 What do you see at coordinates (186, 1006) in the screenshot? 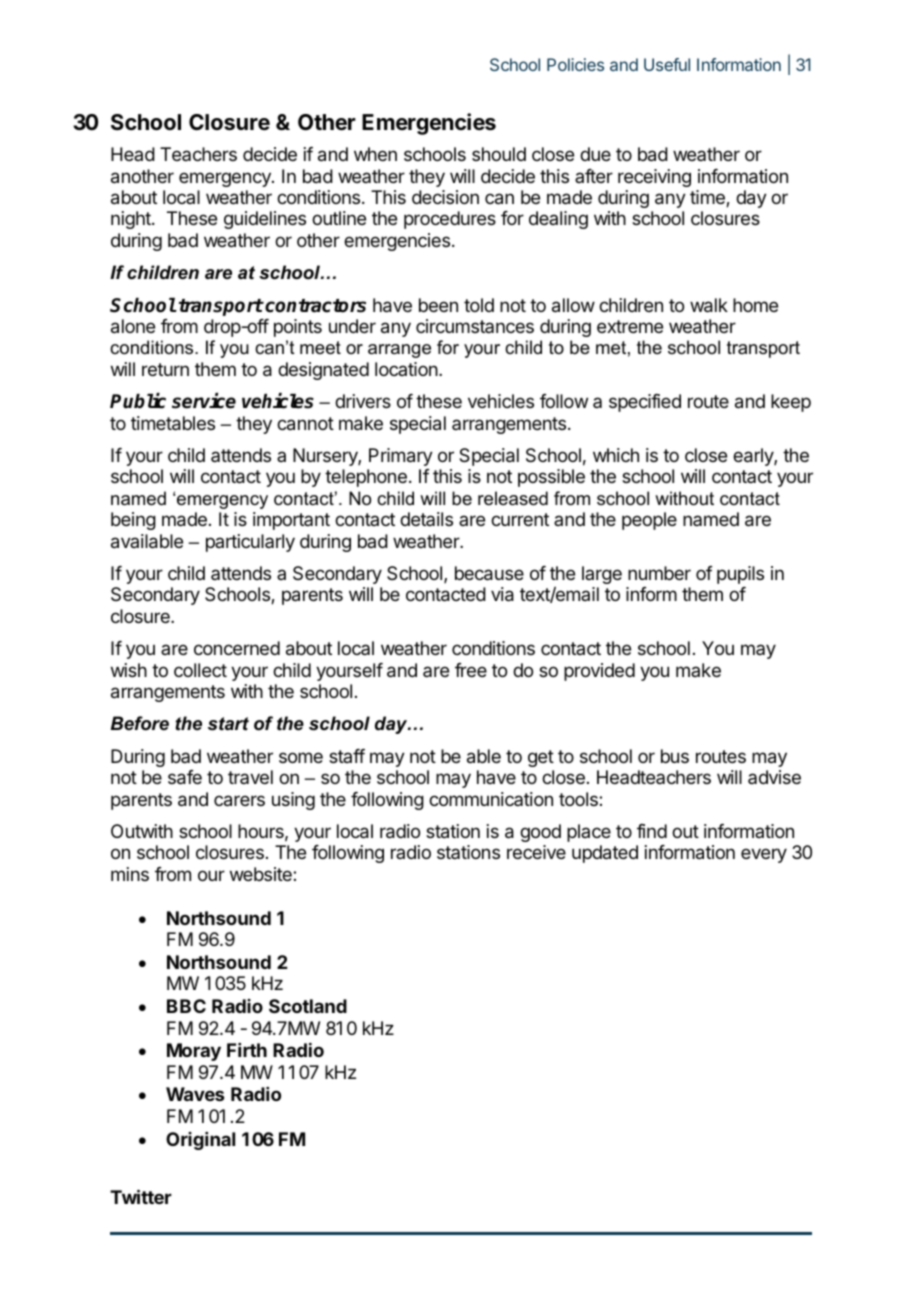
I see `BBC` at bounding box center [186, 1006].
